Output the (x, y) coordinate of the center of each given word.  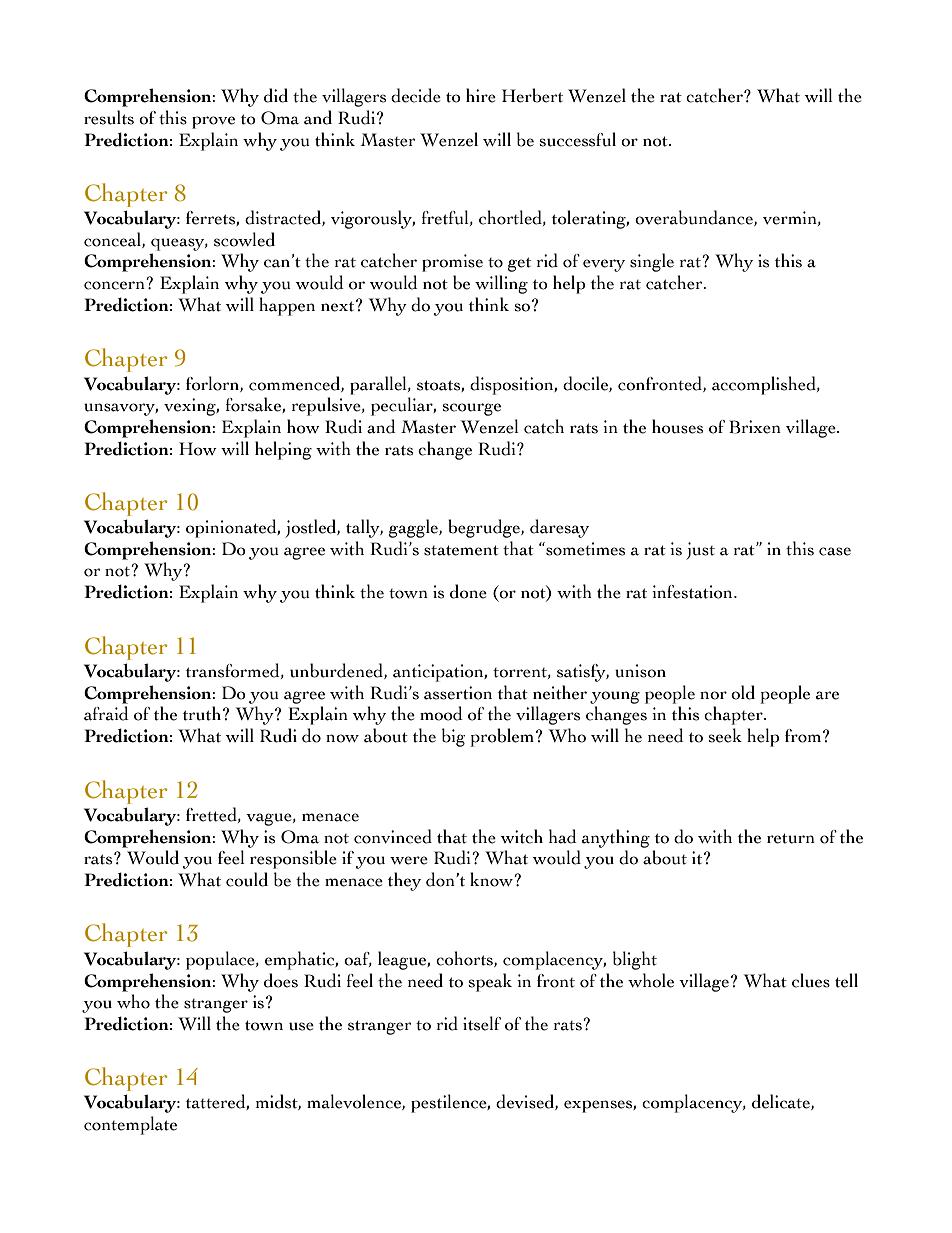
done (468, 591)
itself (482, 1023)
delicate (782, 1102)
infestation (693, 592)
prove (213, 122)
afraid (106, 713)
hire (481, 95)
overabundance (695, 218)
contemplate (130, 1125)
